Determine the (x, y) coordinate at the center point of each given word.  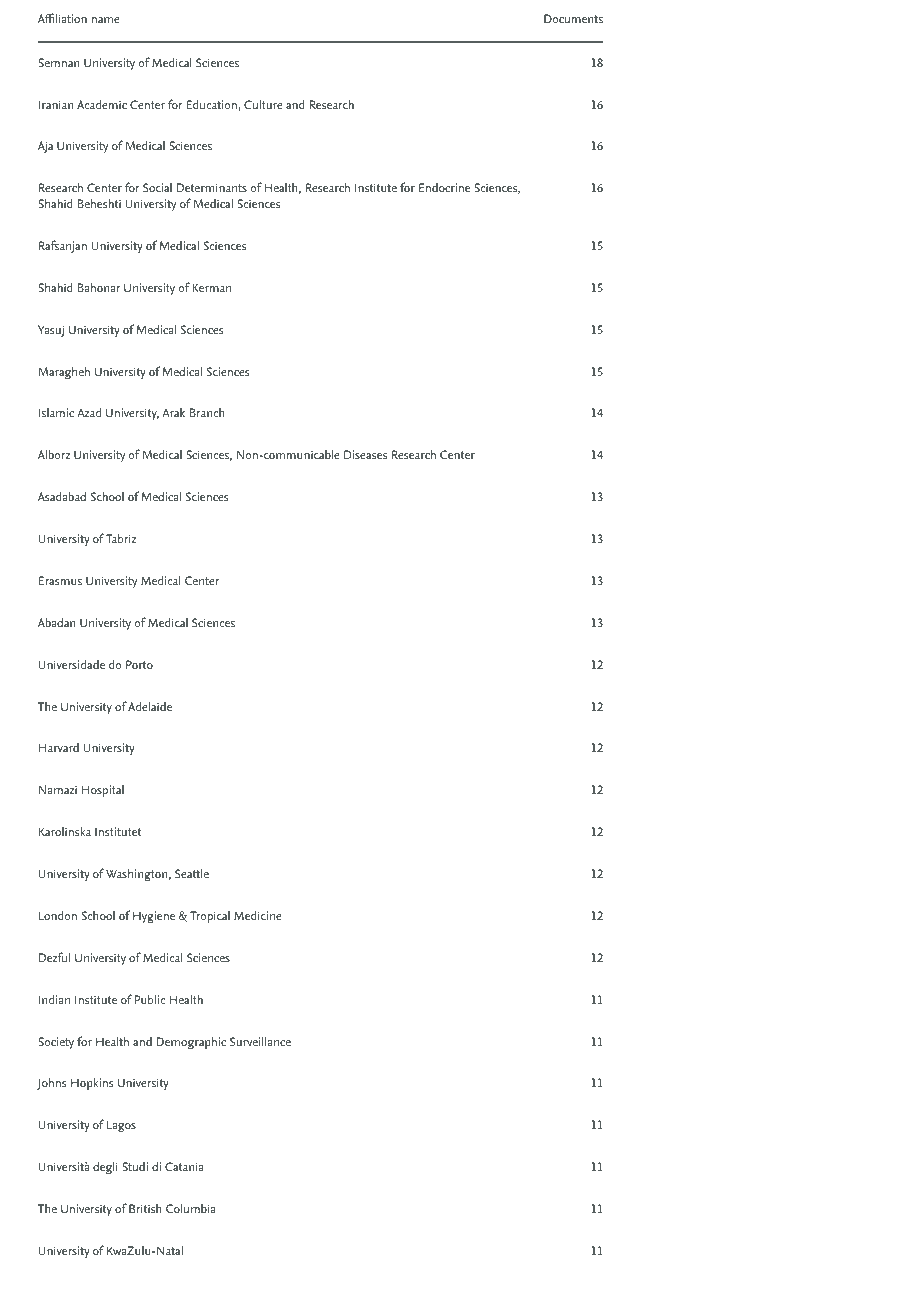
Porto (139, 664)
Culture (263, 104)
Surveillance (260, 1041)
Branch (207, 412)
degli (105, 1168)
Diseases (365, 454)
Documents (573, 18)
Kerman (211, 287)
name (106, 20)
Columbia (190, 1208)
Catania (184, 1166)
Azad (89, 412)
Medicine (258, 915)
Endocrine (444, 187)
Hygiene (154, 917)
